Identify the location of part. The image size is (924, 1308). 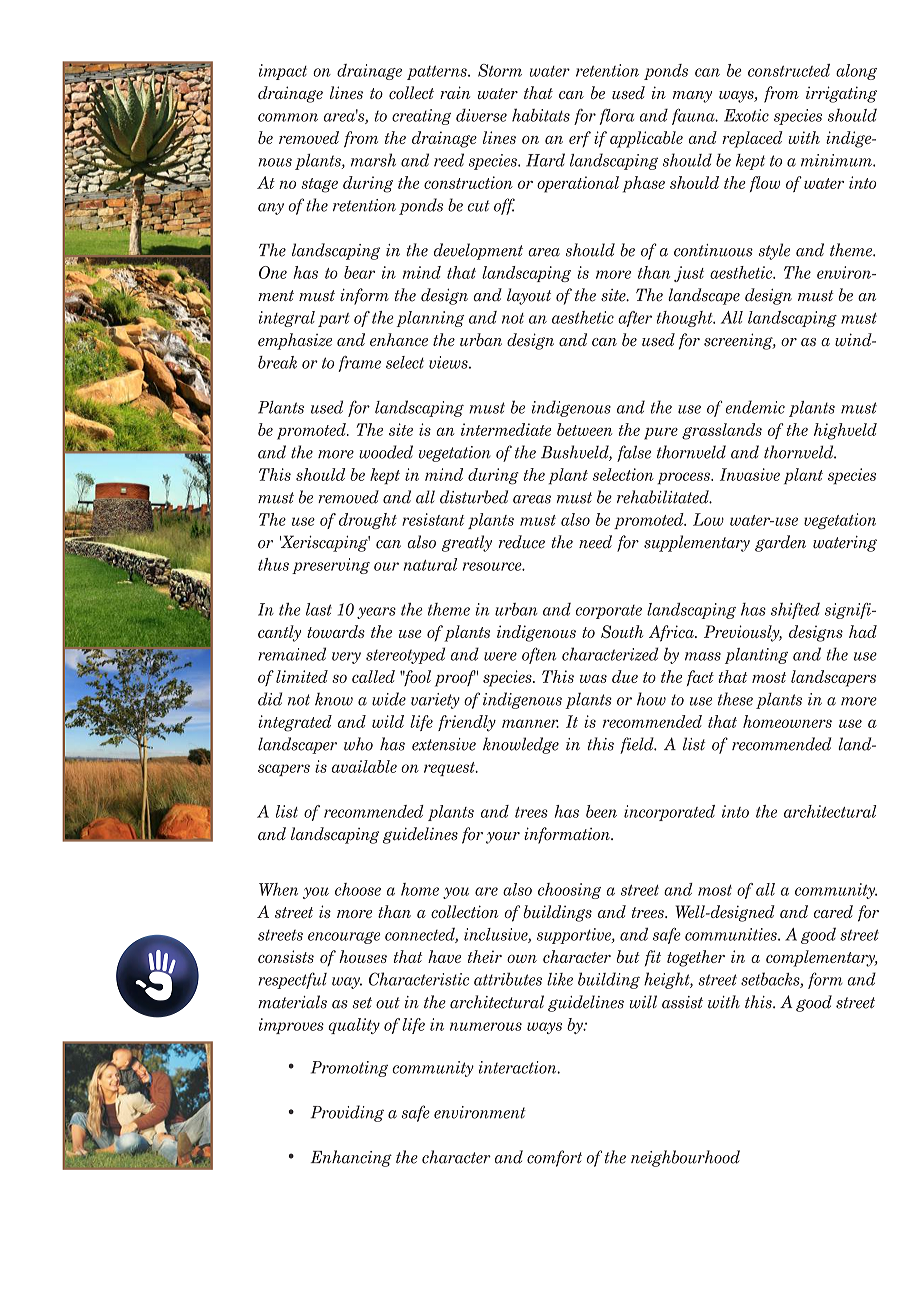
(334, 320).
